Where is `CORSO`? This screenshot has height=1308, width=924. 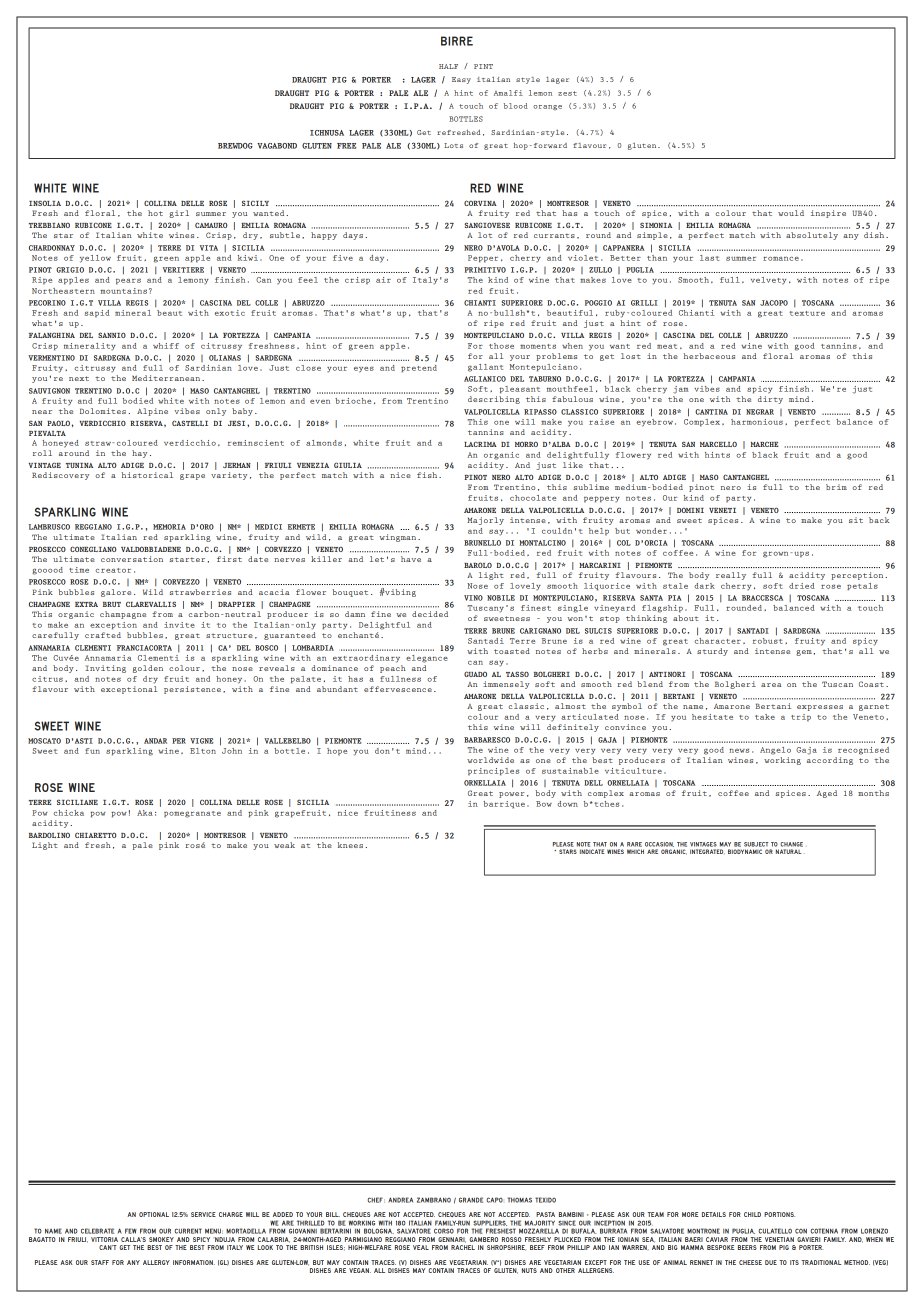 CORSO is located at coordinates (444, 1231).
